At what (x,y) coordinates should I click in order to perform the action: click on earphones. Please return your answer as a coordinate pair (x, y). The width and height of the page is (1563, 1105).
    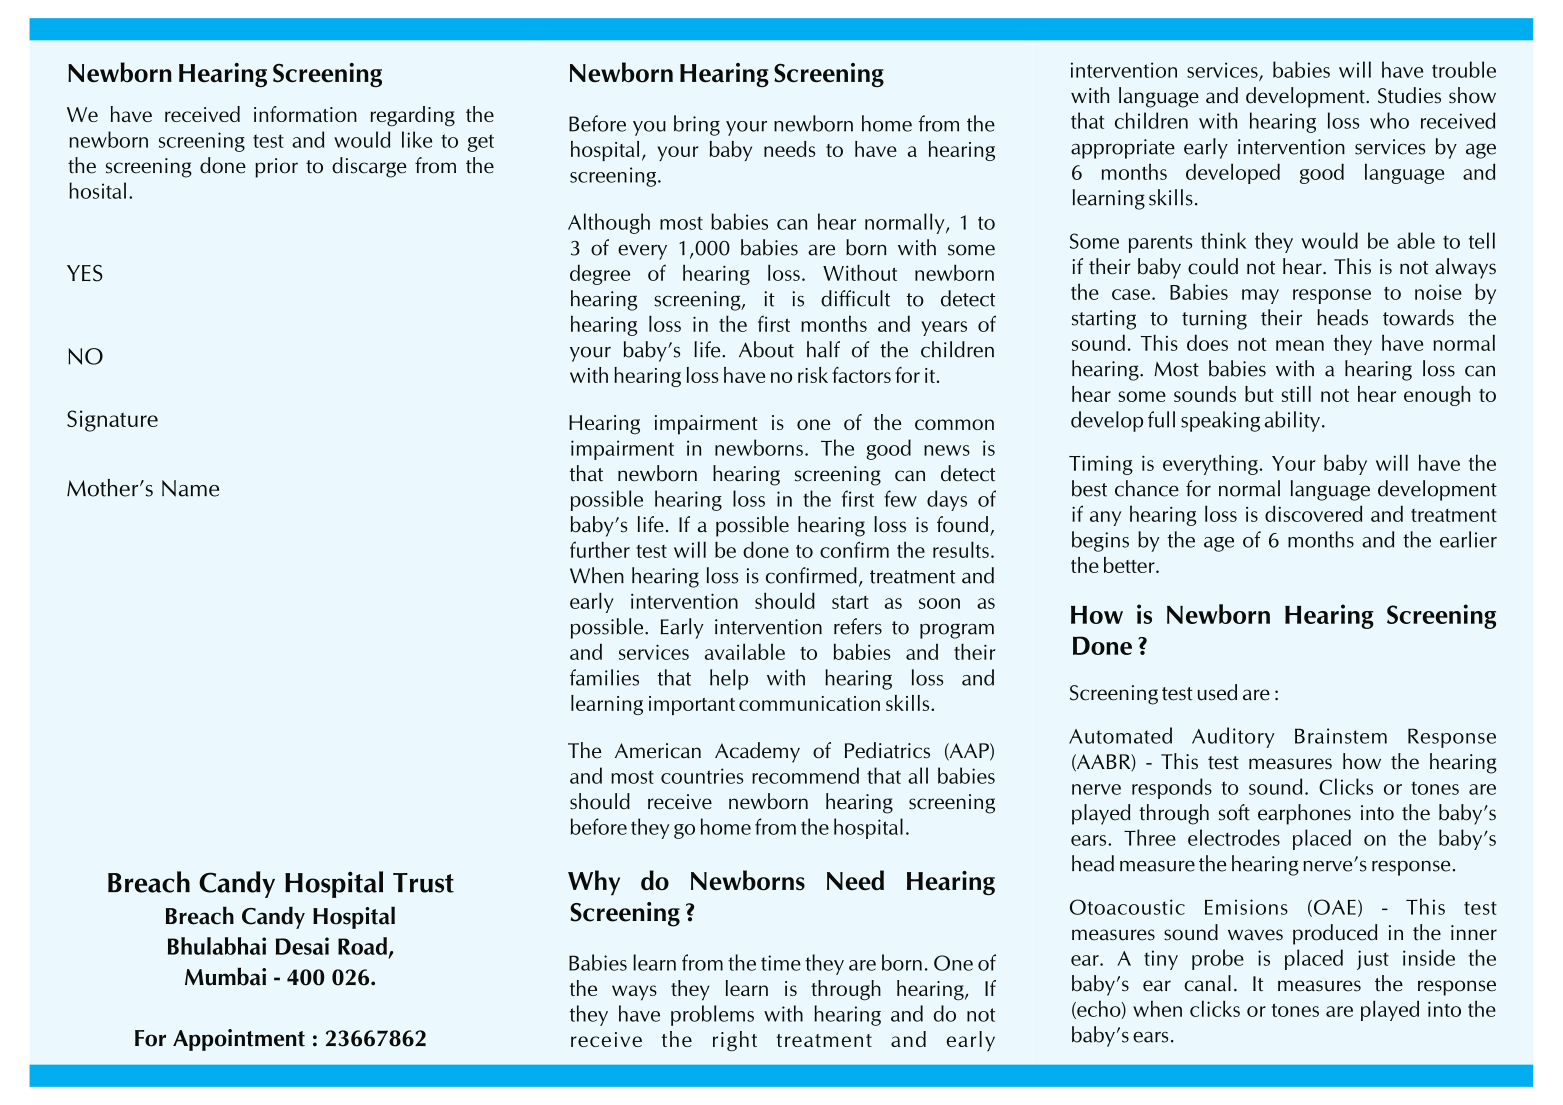
    Looking at the image, I should click on (1304, 814).
